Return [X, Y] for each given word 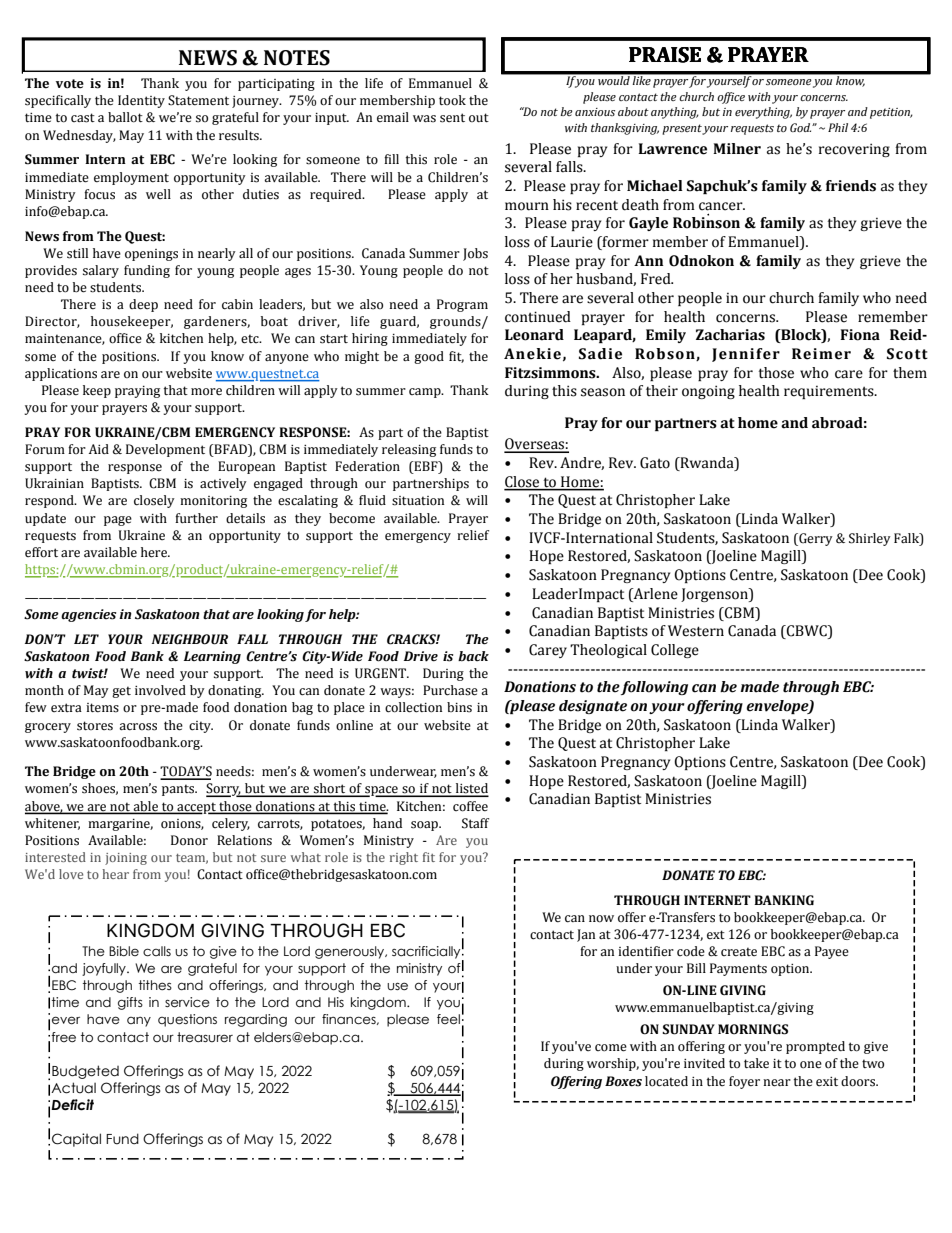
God [800, 127]
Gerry [815, 539]
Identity [141, 101]
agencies [88, 615]
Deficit [72, 1105]
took [452, 100]
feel [448, 1019]
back [473, 656]
